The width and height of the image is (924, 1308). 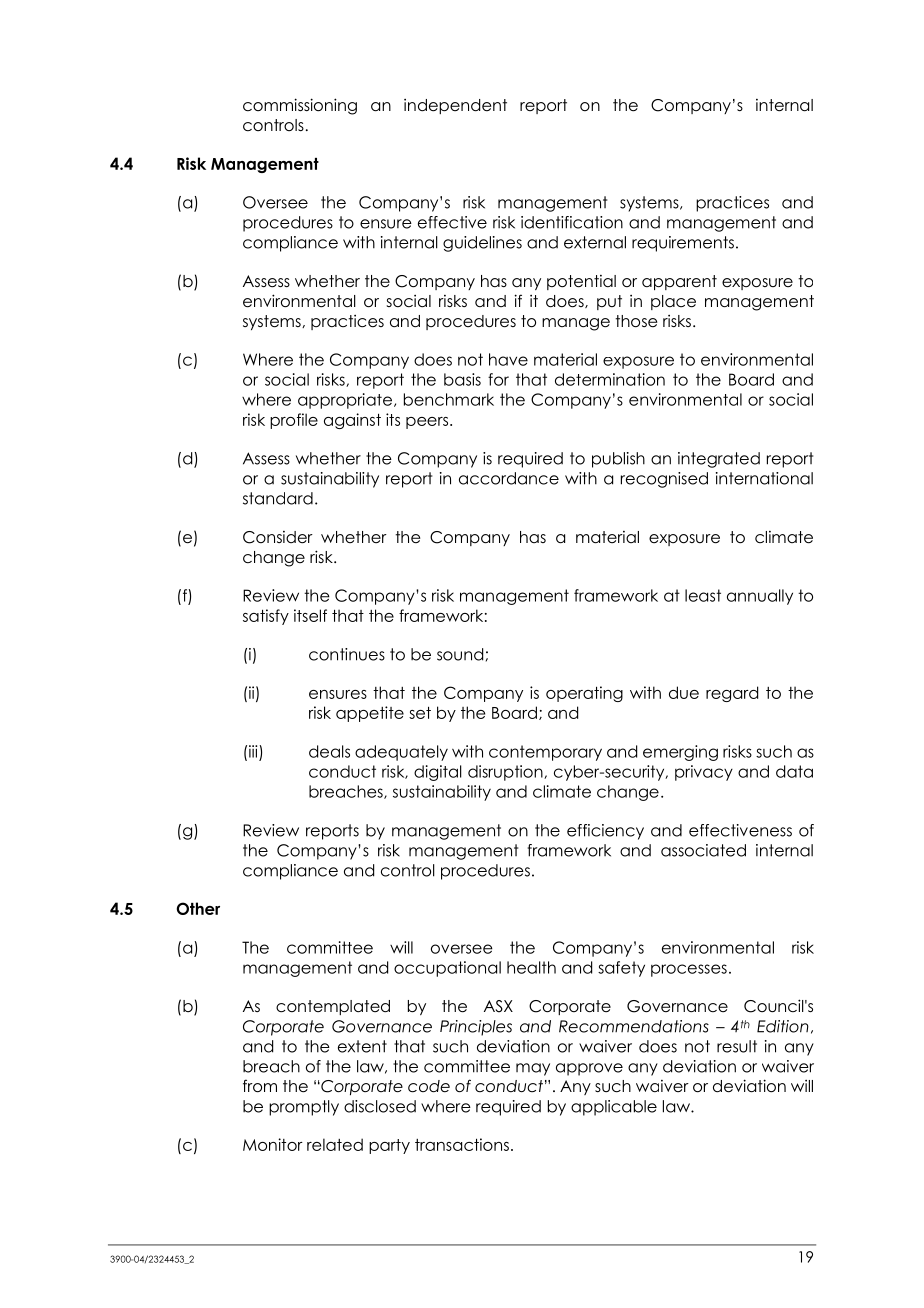 I want to click on privacy, so click(x=704, y=773).
